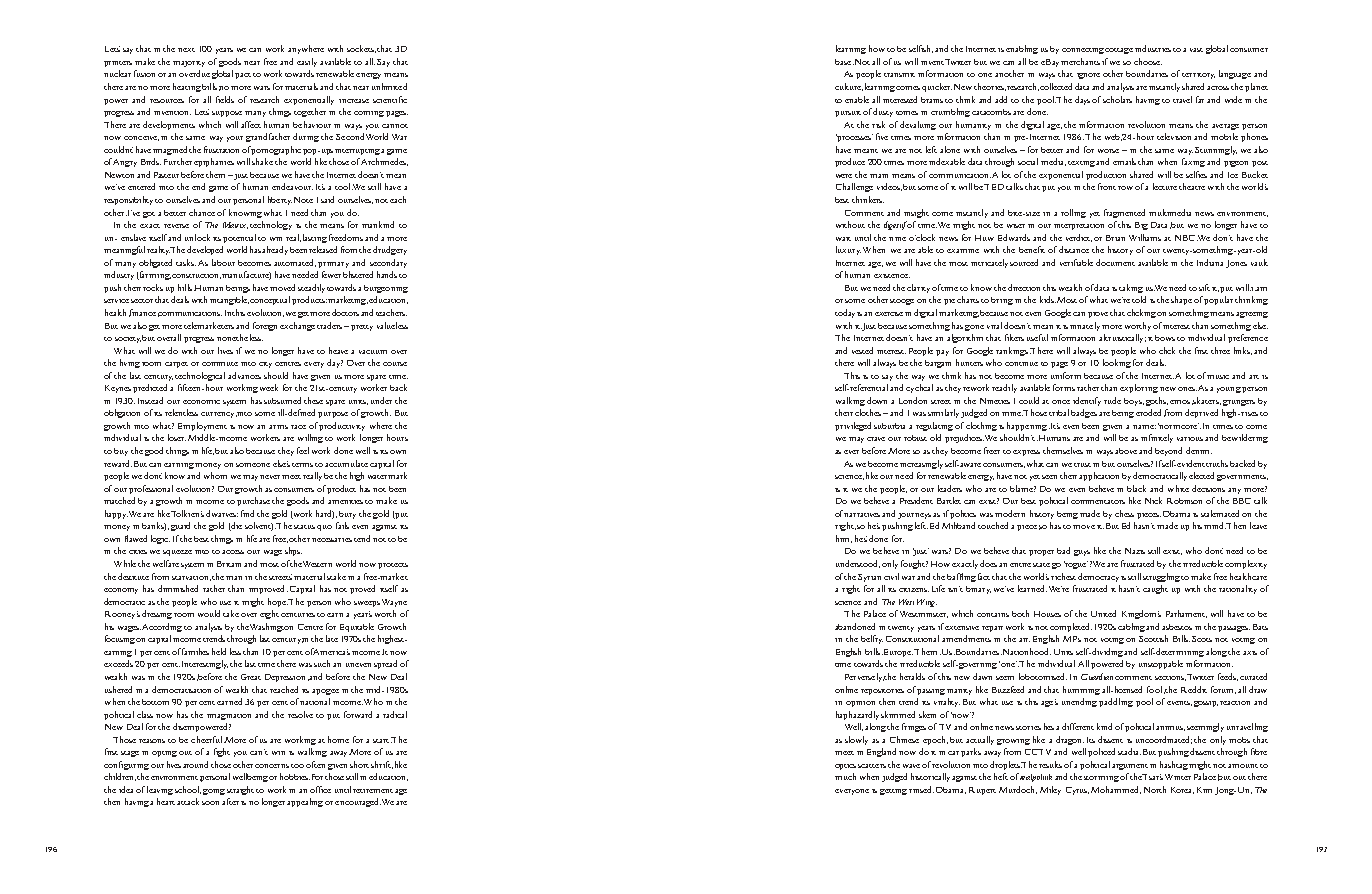 The width and height of the screenshot is (1372, 894). I want to click on told, so click(1139, 299).
